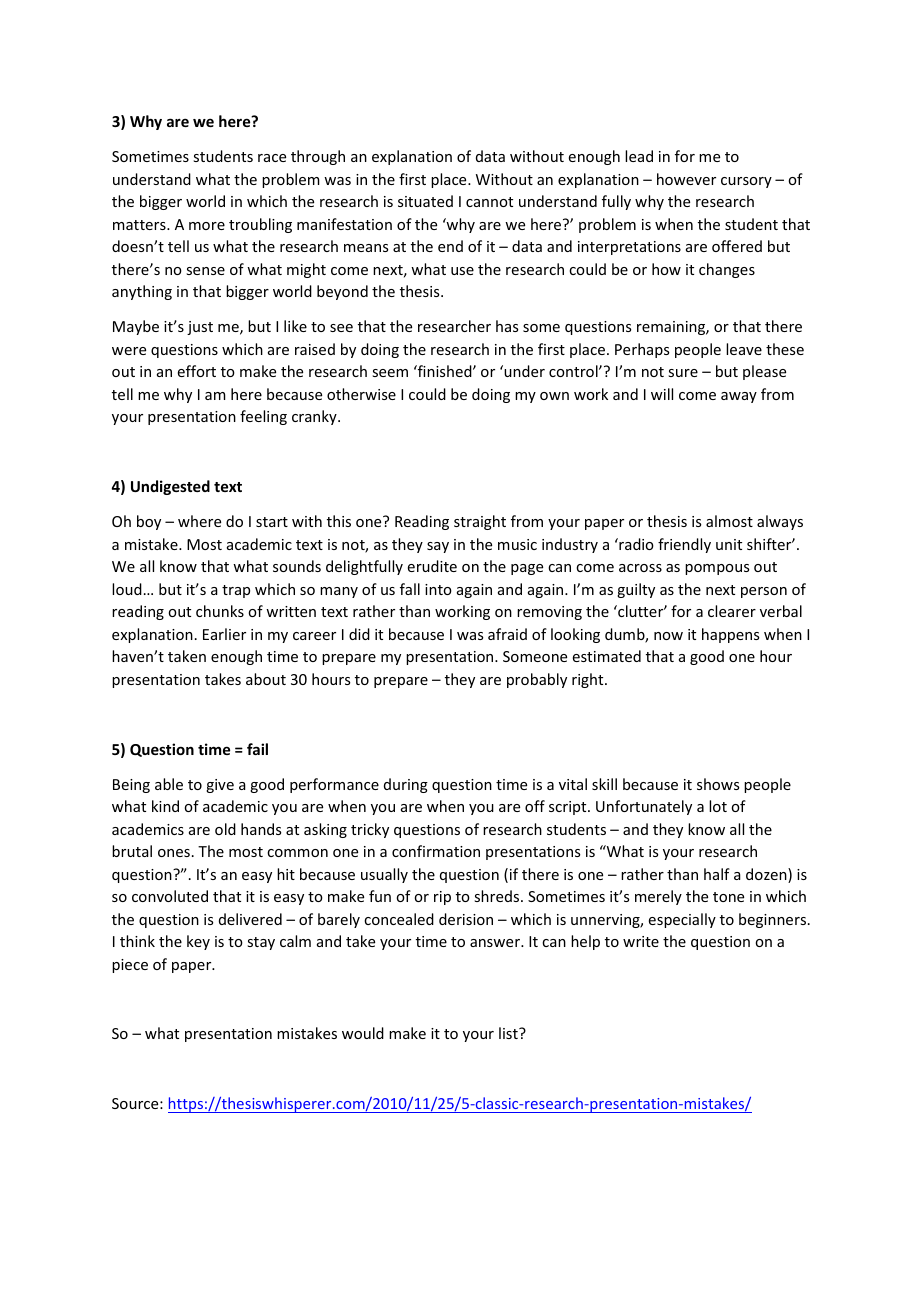  I want to click on situated, so click(425, 201).
